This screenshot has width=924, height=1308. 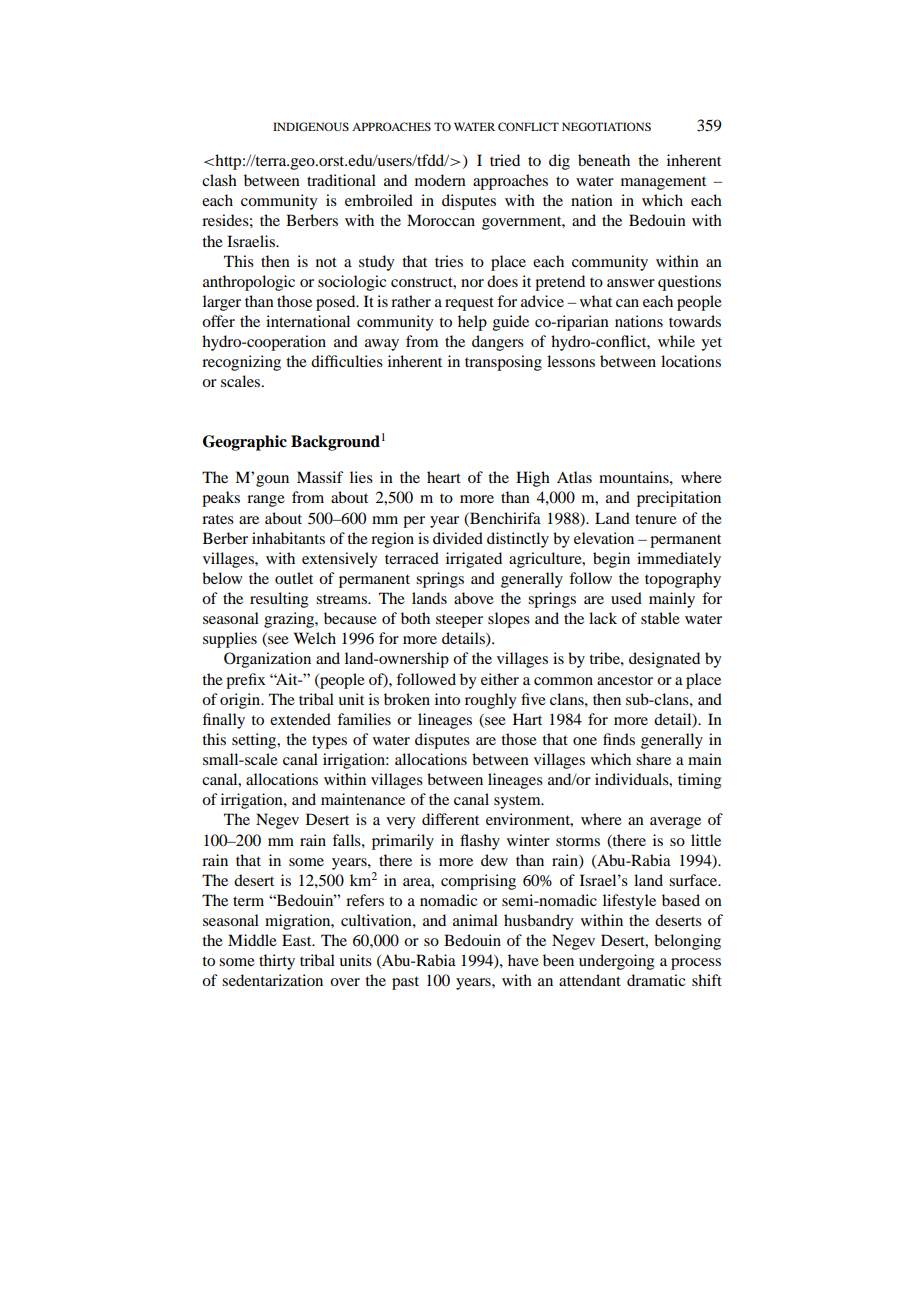 I want to click on thirty, so click(x=277, y=962).
